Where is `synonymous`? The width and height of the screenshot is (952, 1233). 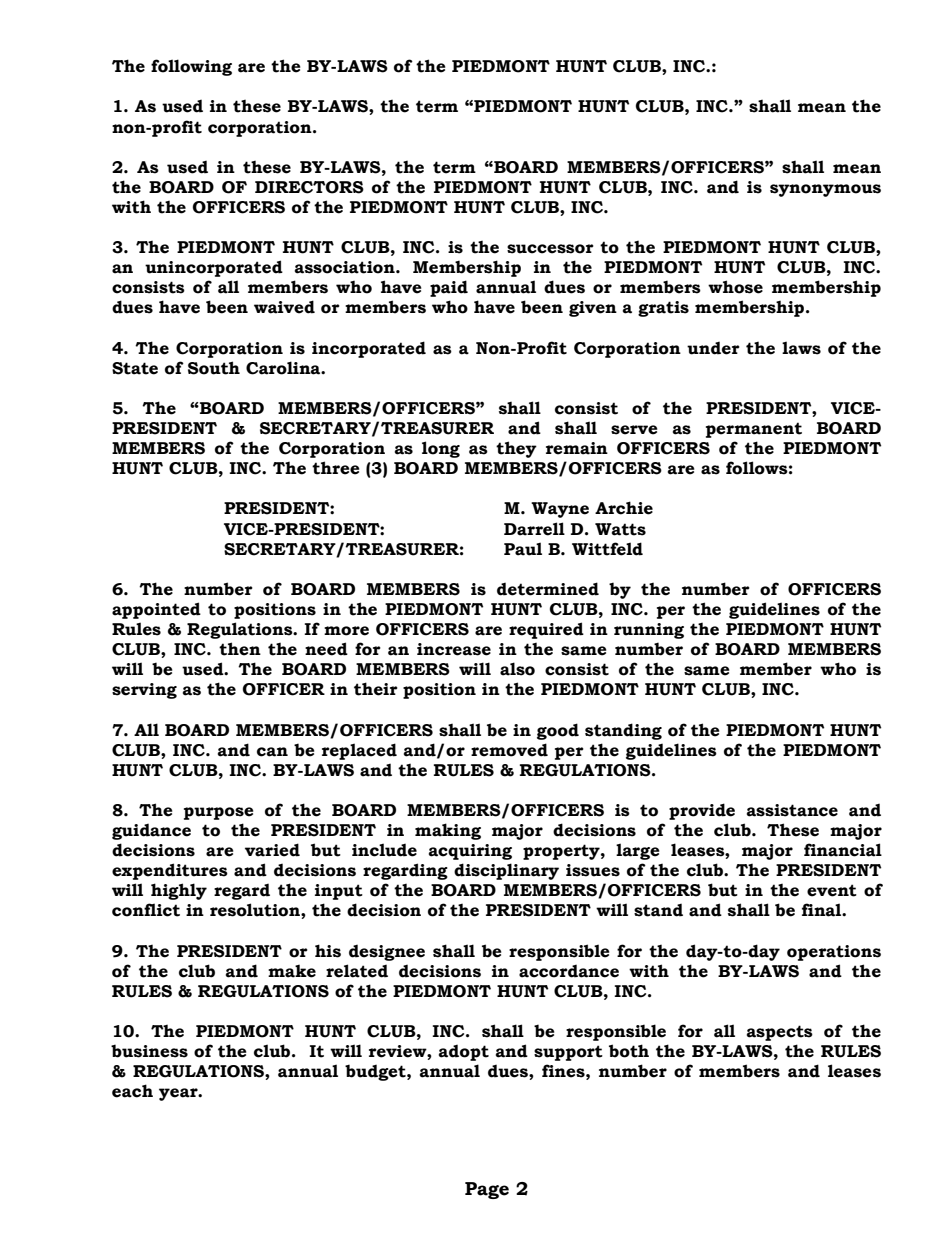
synonymous is located at coordinates (825, 190).
